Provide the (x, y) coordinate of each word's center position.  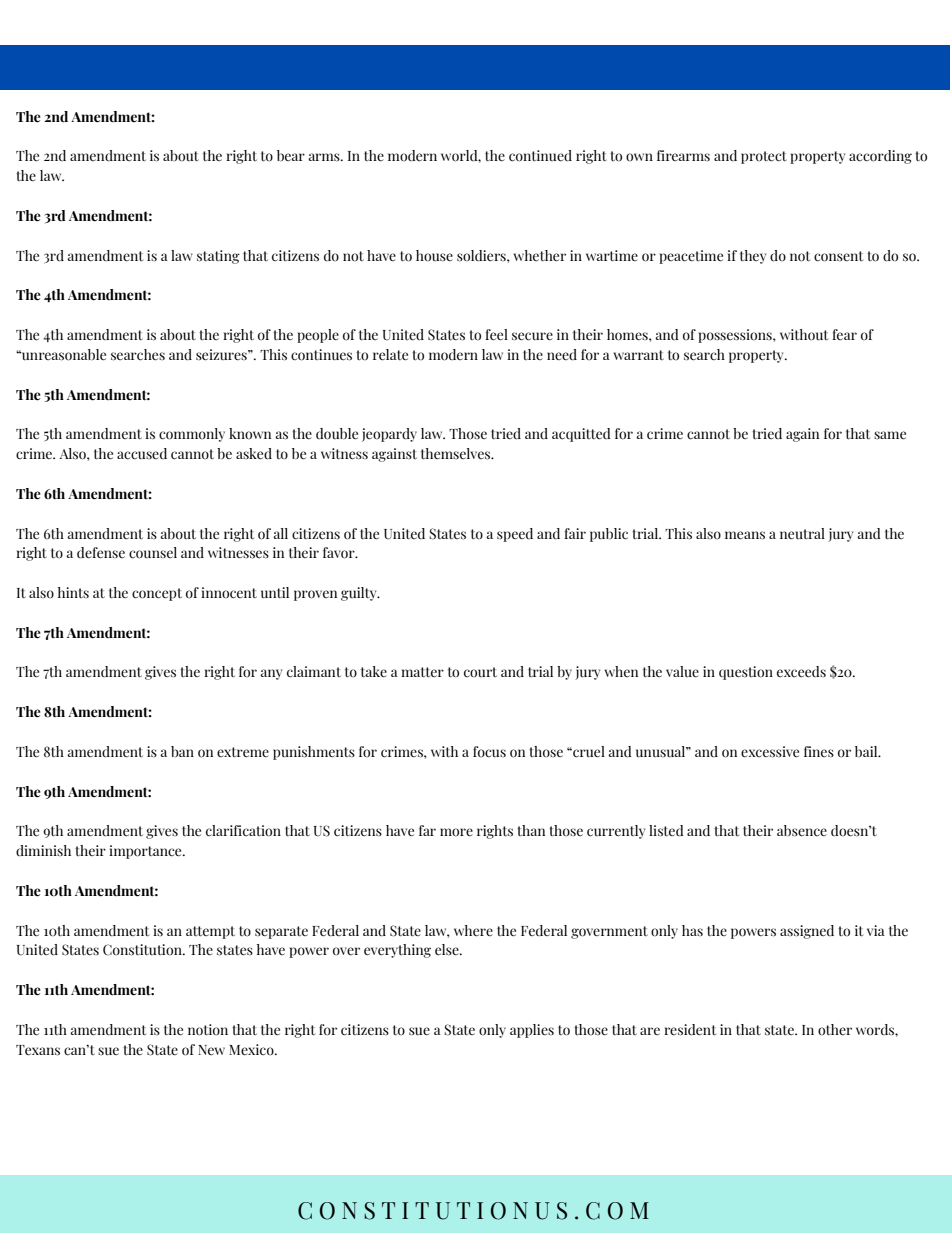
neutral (802, 534)
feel (496, 335)
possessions (736, 336)
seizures (222, 355)
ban (182, 751)
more (456, 832)
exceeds (801, 672)
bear (291, 155)
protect (764, 157)
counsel (153, 553)
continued (540, 156)
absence (802, 830)
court (480, 672)
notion (208, 1030)
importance (146, 852)
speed (515, 535)
